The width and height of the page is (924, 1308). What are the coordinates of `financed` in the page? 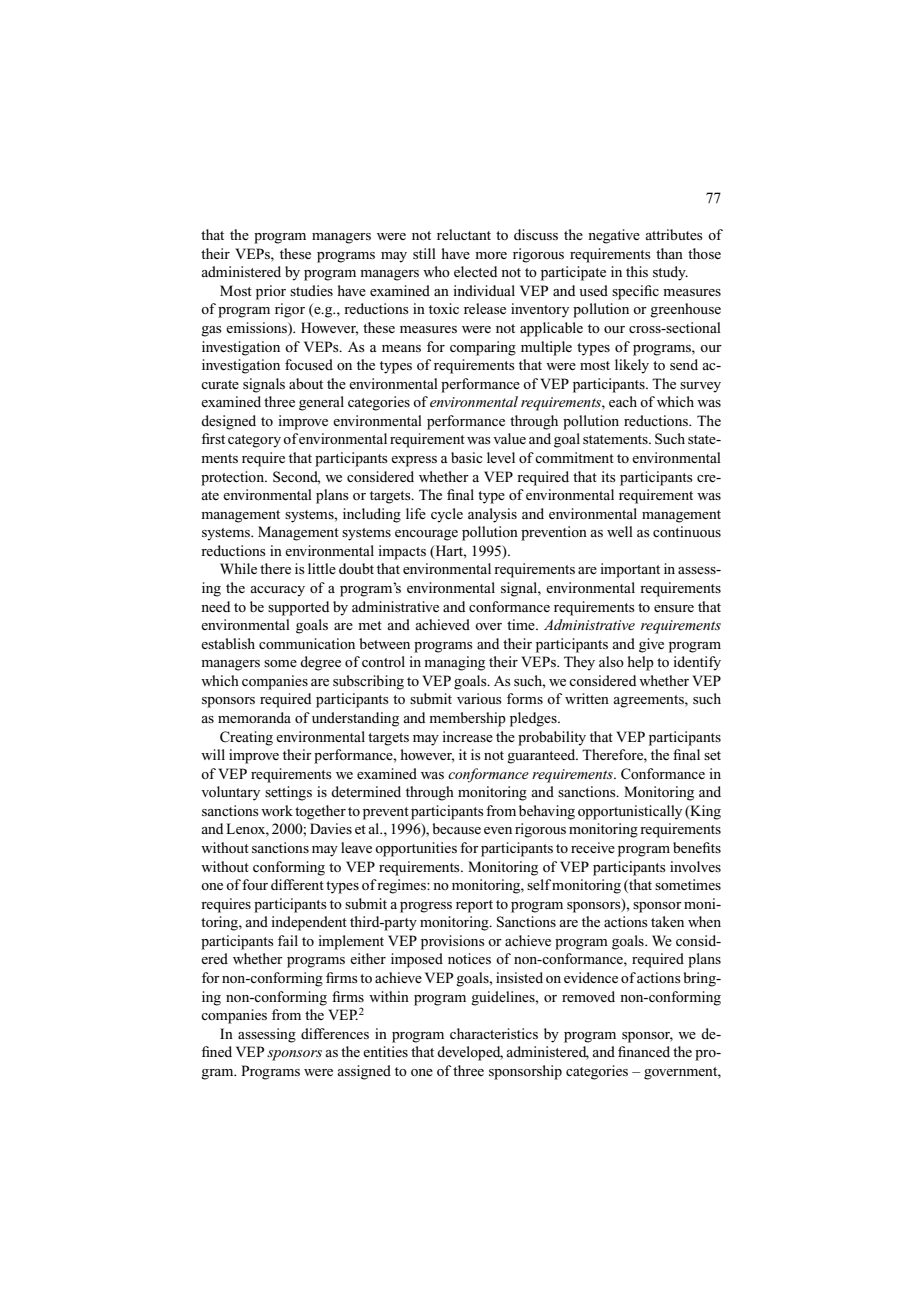 It's located at (644, 1051).
